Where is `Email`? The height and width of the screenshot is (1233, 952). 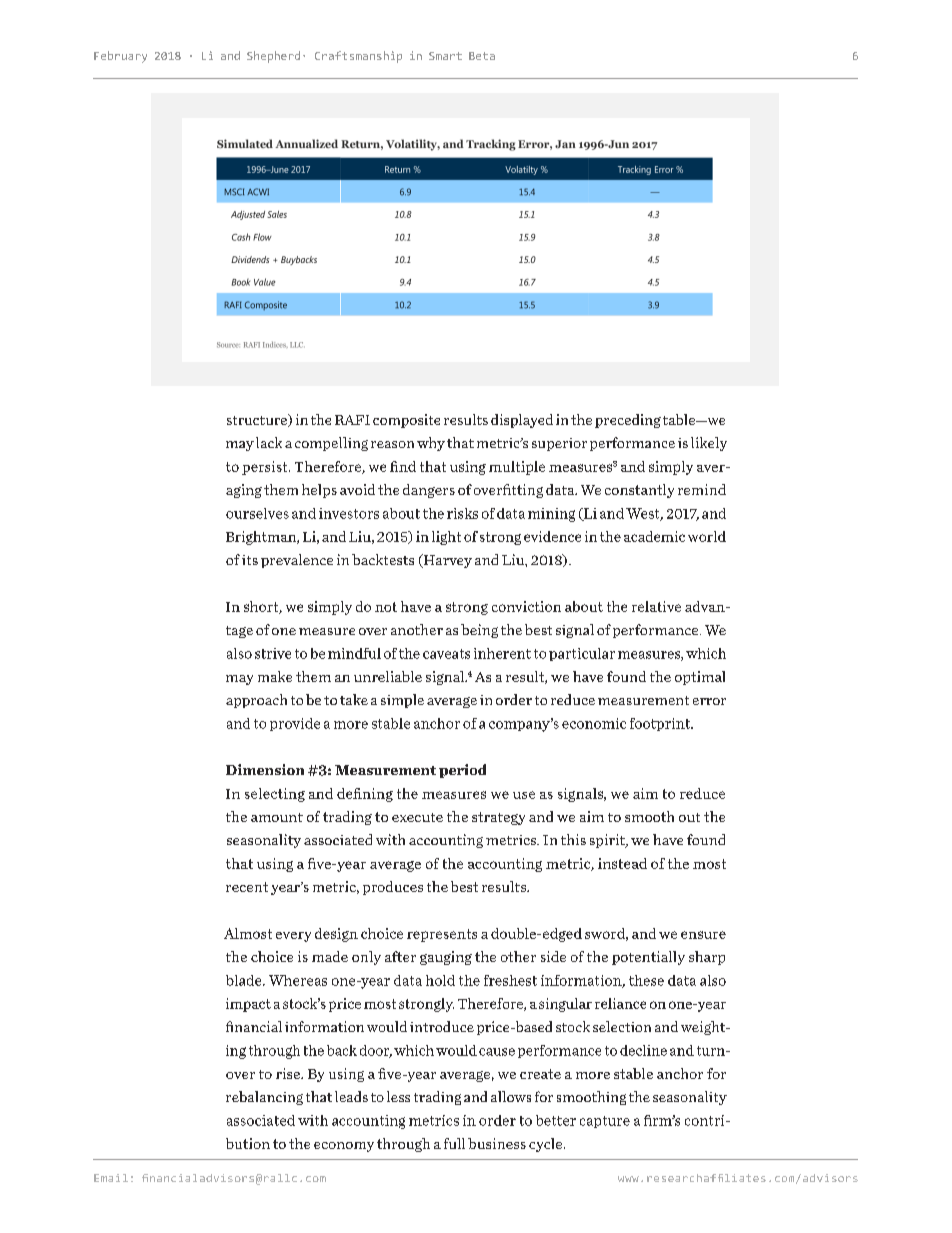 Email is located at coordinates (111, 1178).
